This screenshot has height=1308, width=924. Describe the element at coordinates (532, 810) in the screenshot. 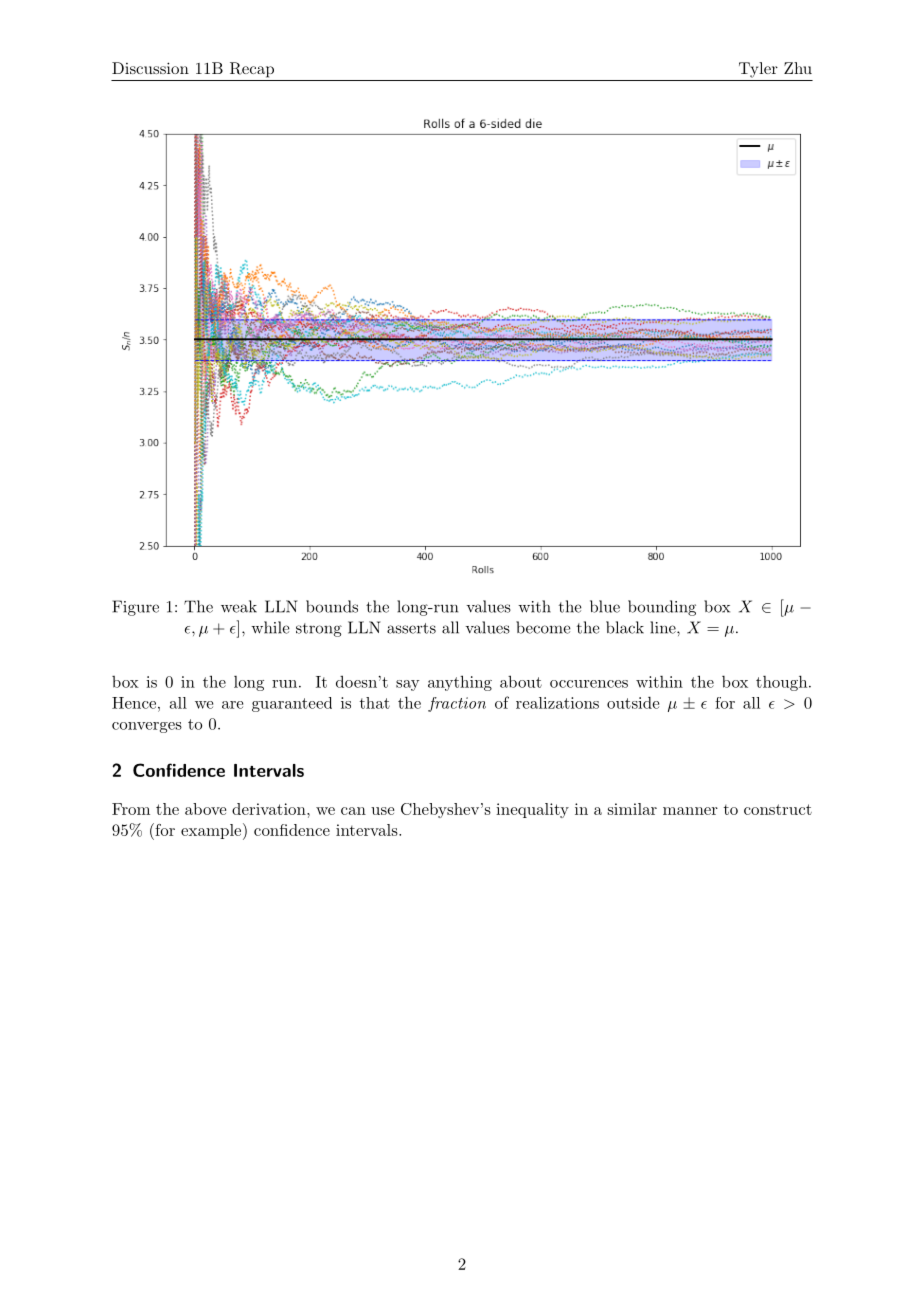

I see `inequality` at that location.
